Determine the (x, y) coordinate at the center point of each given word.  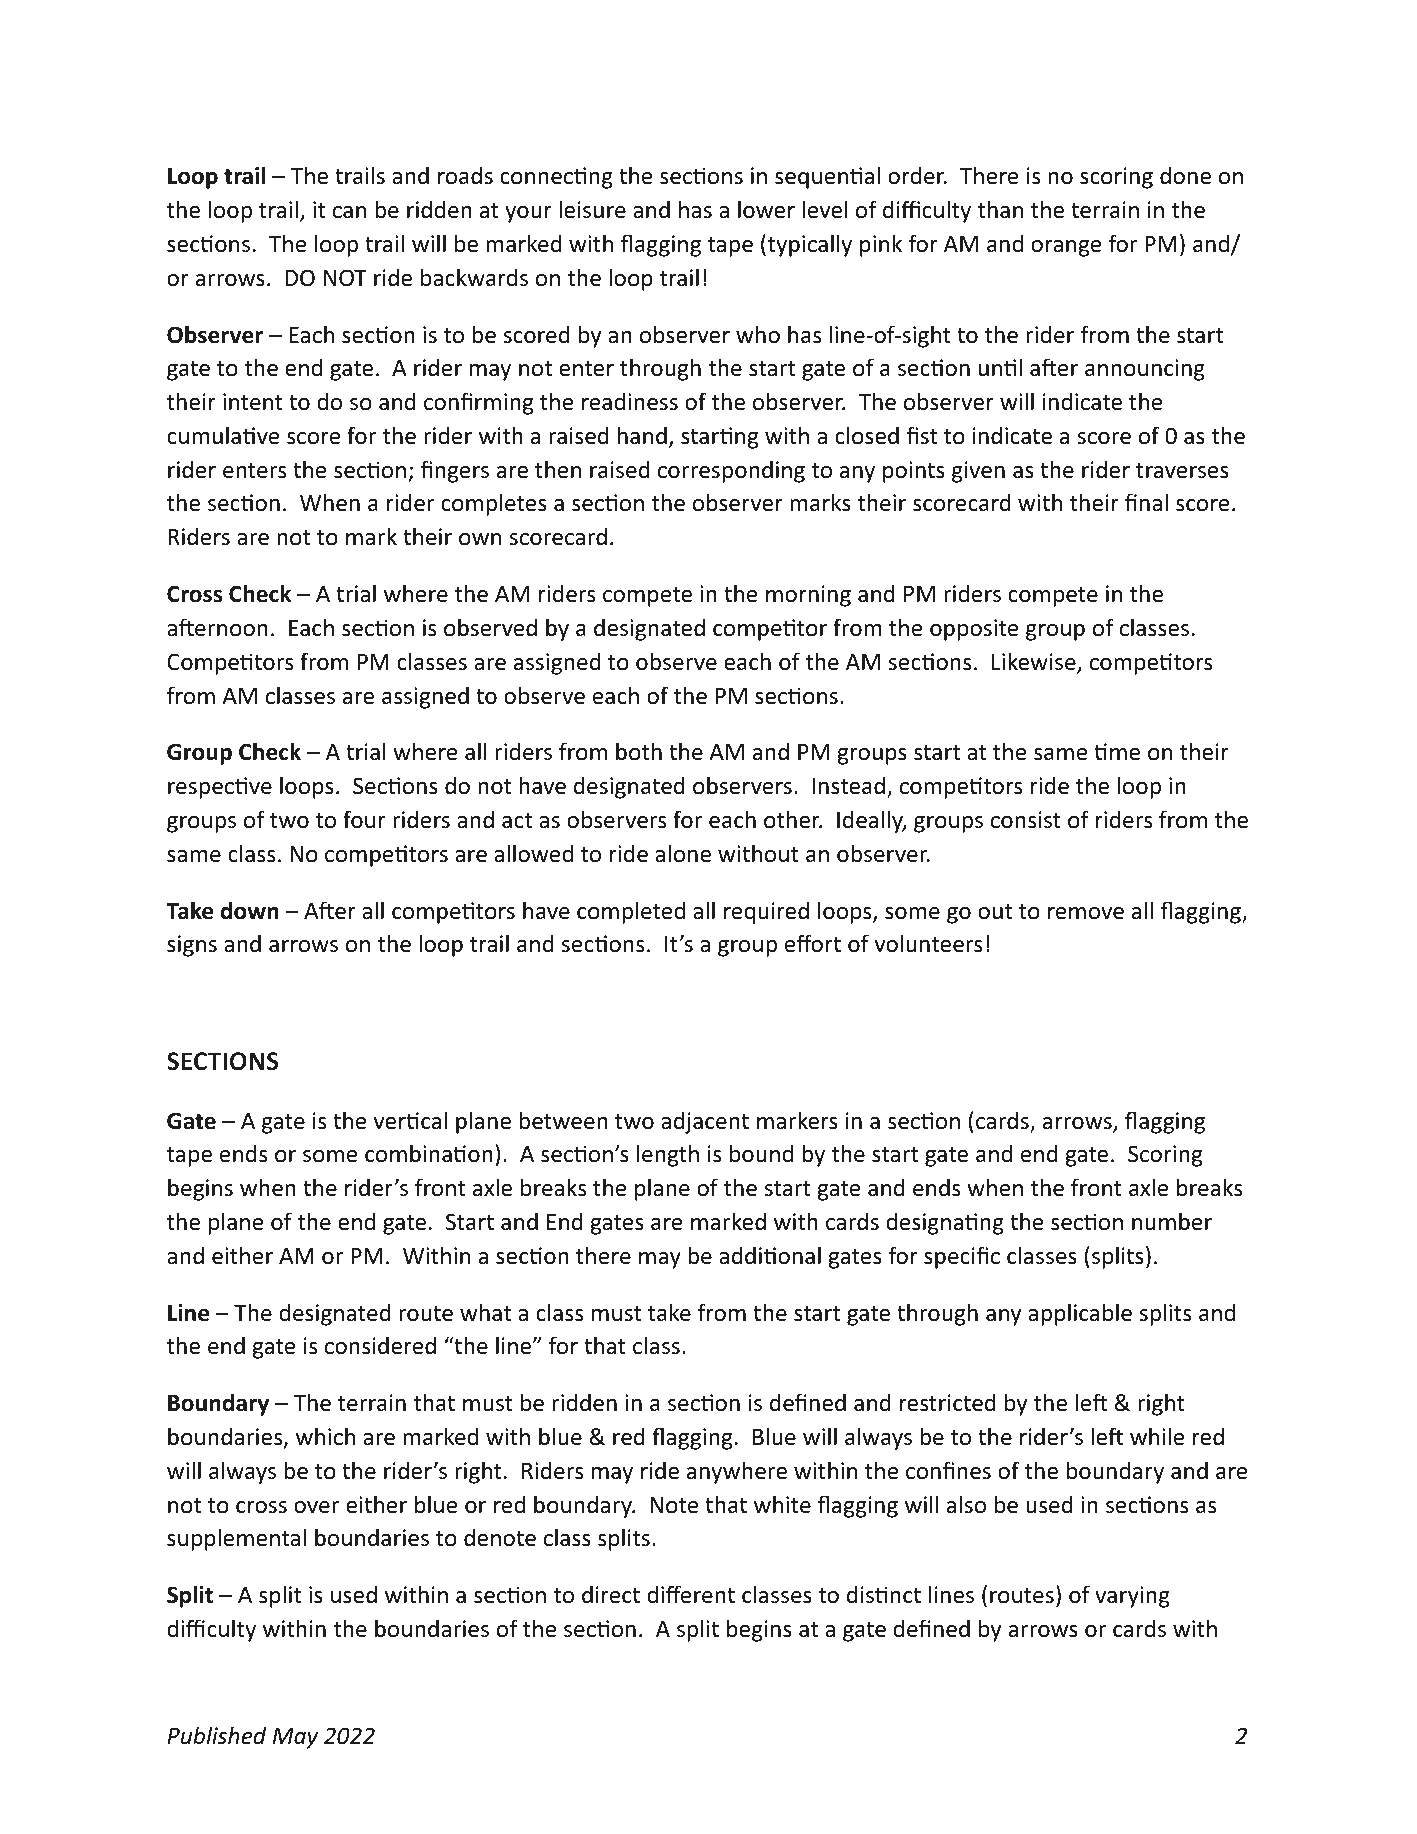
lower (766, 209)
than (1000, 209)
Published (216, 1735)
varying (1132, 1597)
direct (611, 1594)
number (1172, 1221)
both (639, 751)
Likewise (1035, 662)
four (364, 819)
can (349, 212)
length (668, 1155)
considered (380, 1345)
